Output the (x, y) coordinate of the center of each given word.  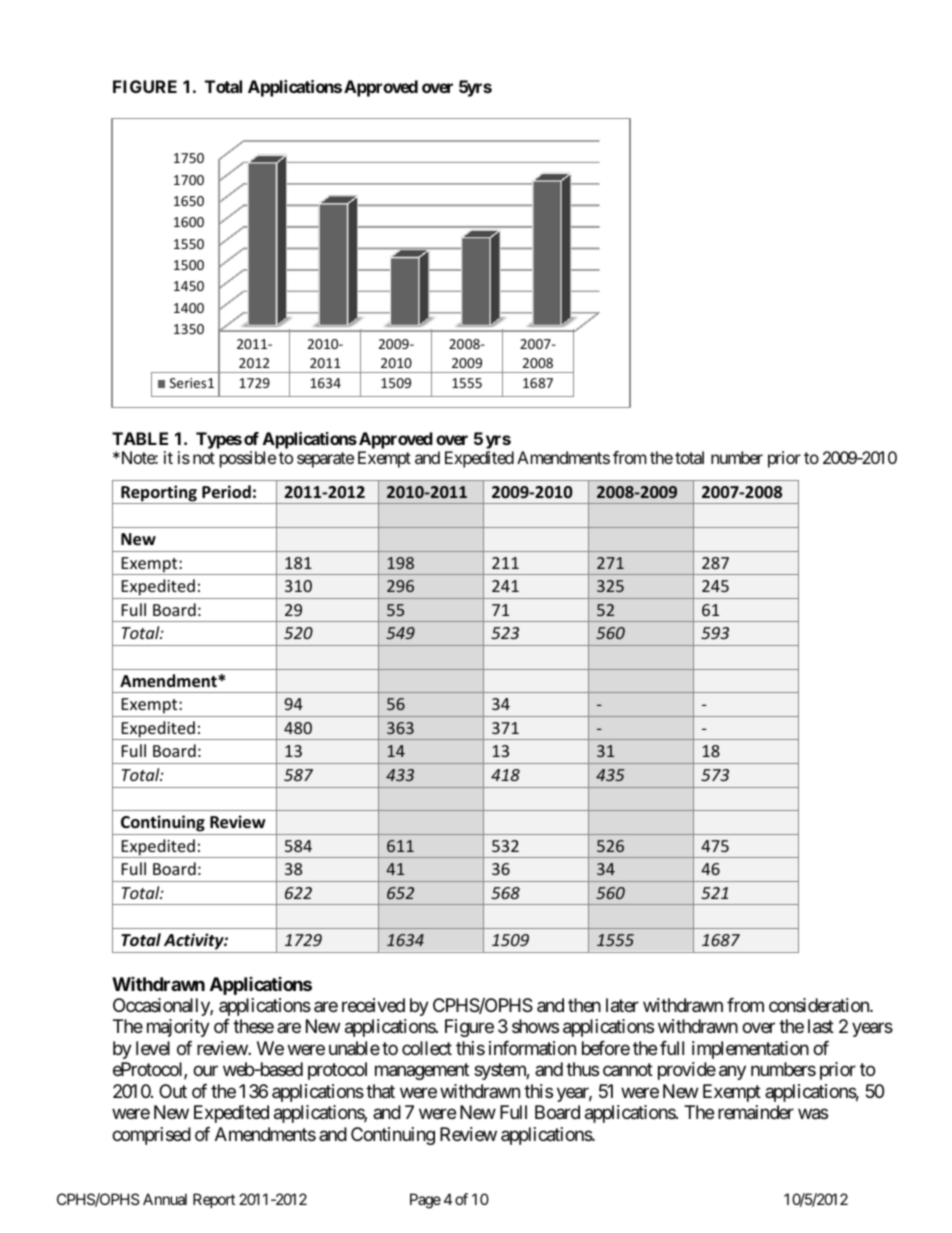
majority (178, 1028)
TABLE (140, 438)
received (373, 1005)
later (622, 1005)
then (584, 1005)
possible (248, 459)
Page (425, 1201)
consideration (820, 1005)
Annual (165, 1199)
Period (226, 492)
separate (325, 460)
